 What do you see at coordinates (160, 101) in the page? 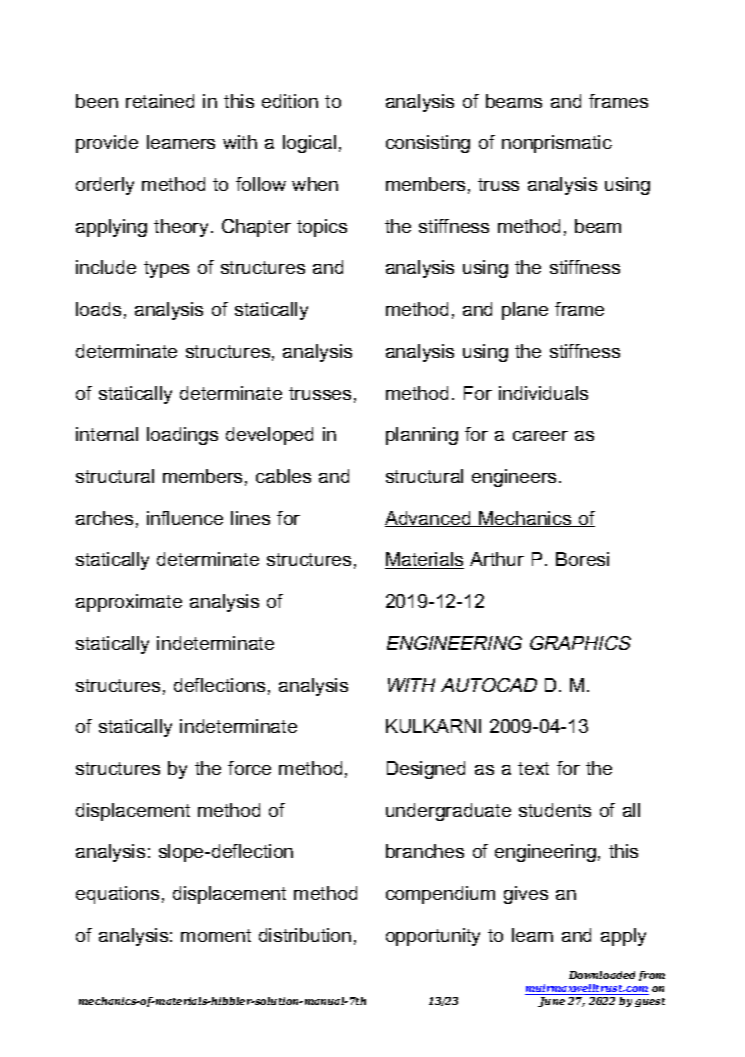
I see `retained` at bounding box center [160, 101].
